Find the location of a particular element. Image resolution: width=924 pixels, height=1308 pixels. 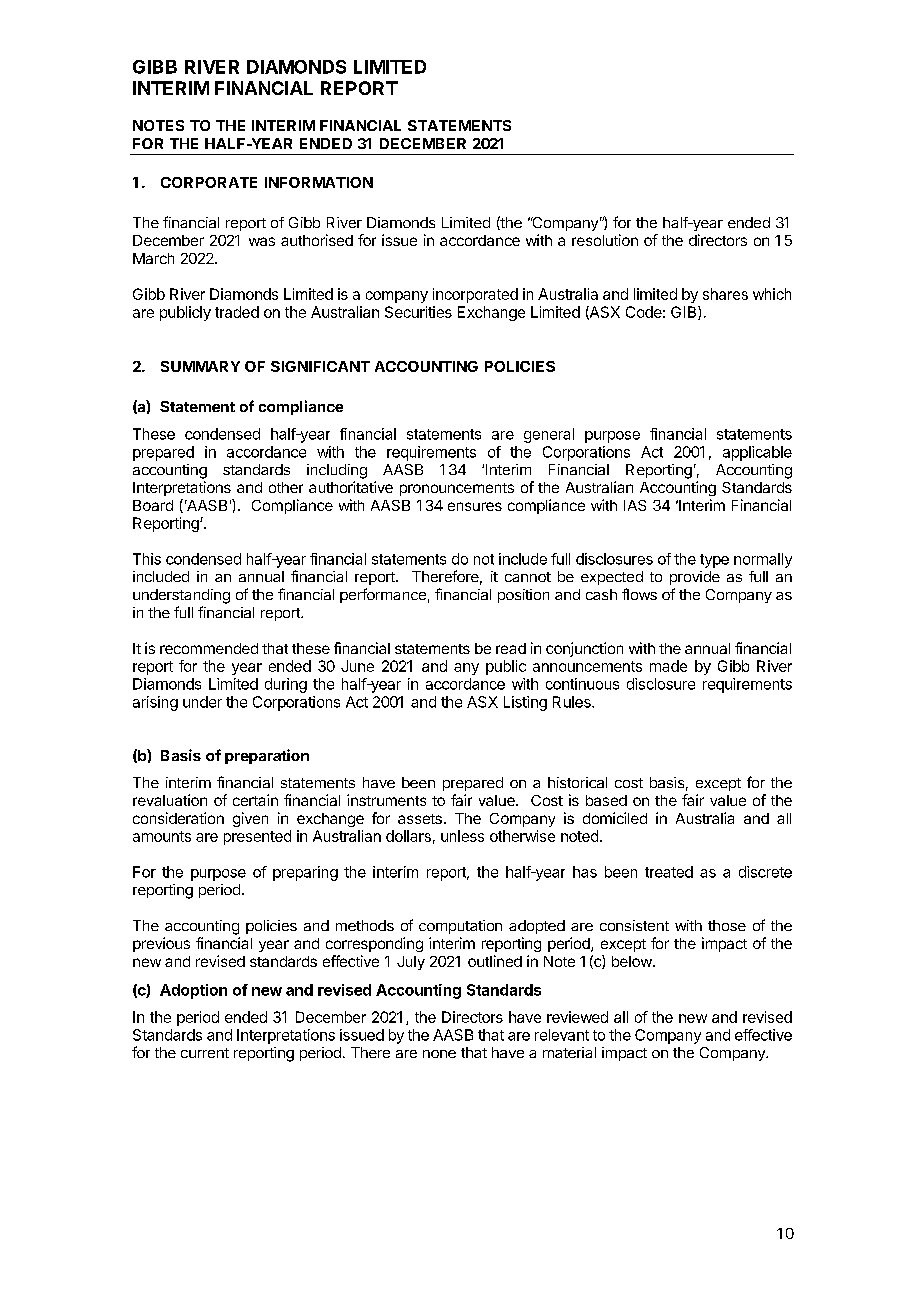

read is located at coordinates (511, 648).
